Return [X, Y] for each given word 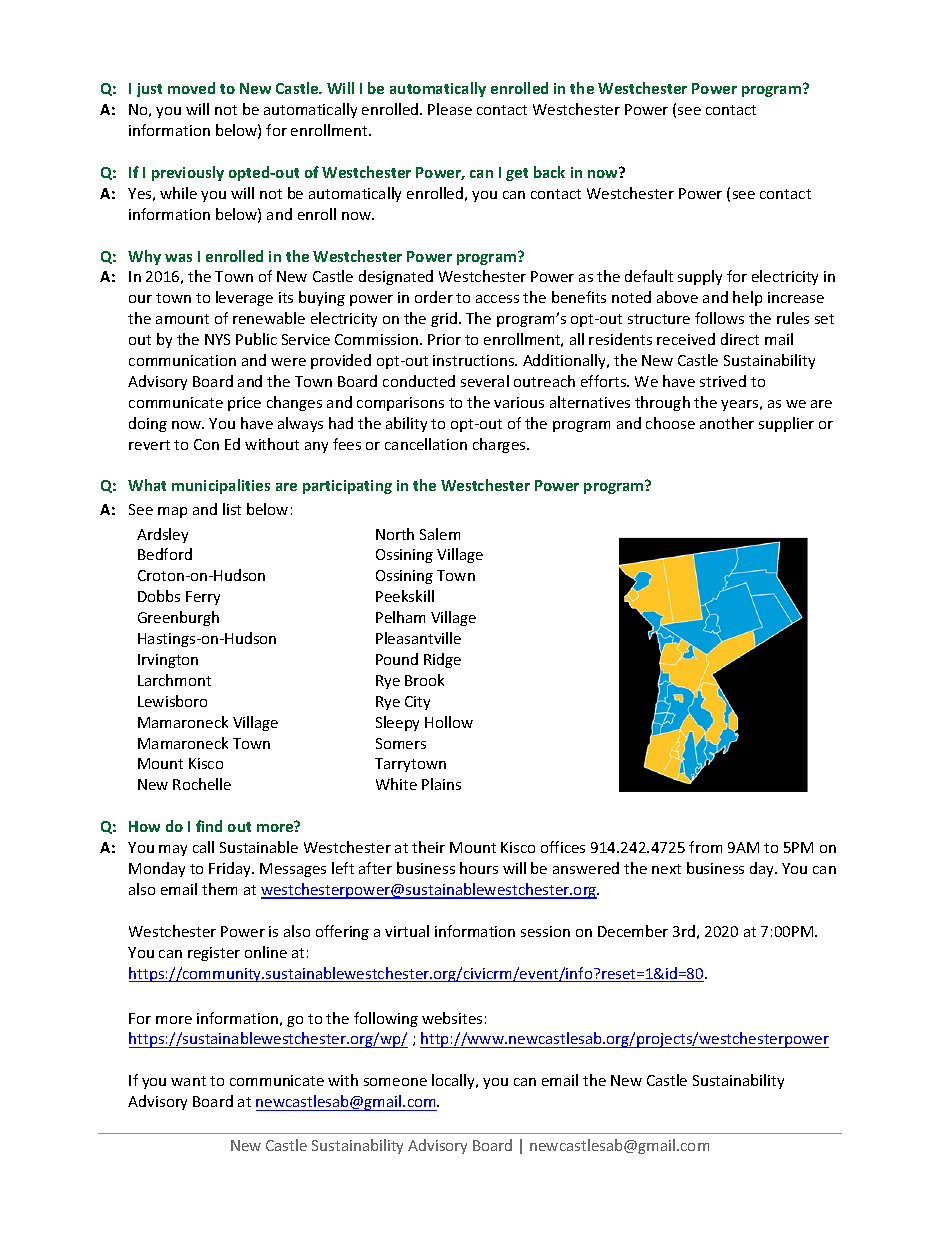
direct [740, 339]
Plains [441, 784]
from [705, 847]
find [209, 826]
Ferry [203, 598]
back [549, 172]
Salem [440, 534]
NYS [217, 339]
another [727, 423]
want [188, 1081]
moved [191, 88]
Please [450, 109]
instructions [475, 360]
